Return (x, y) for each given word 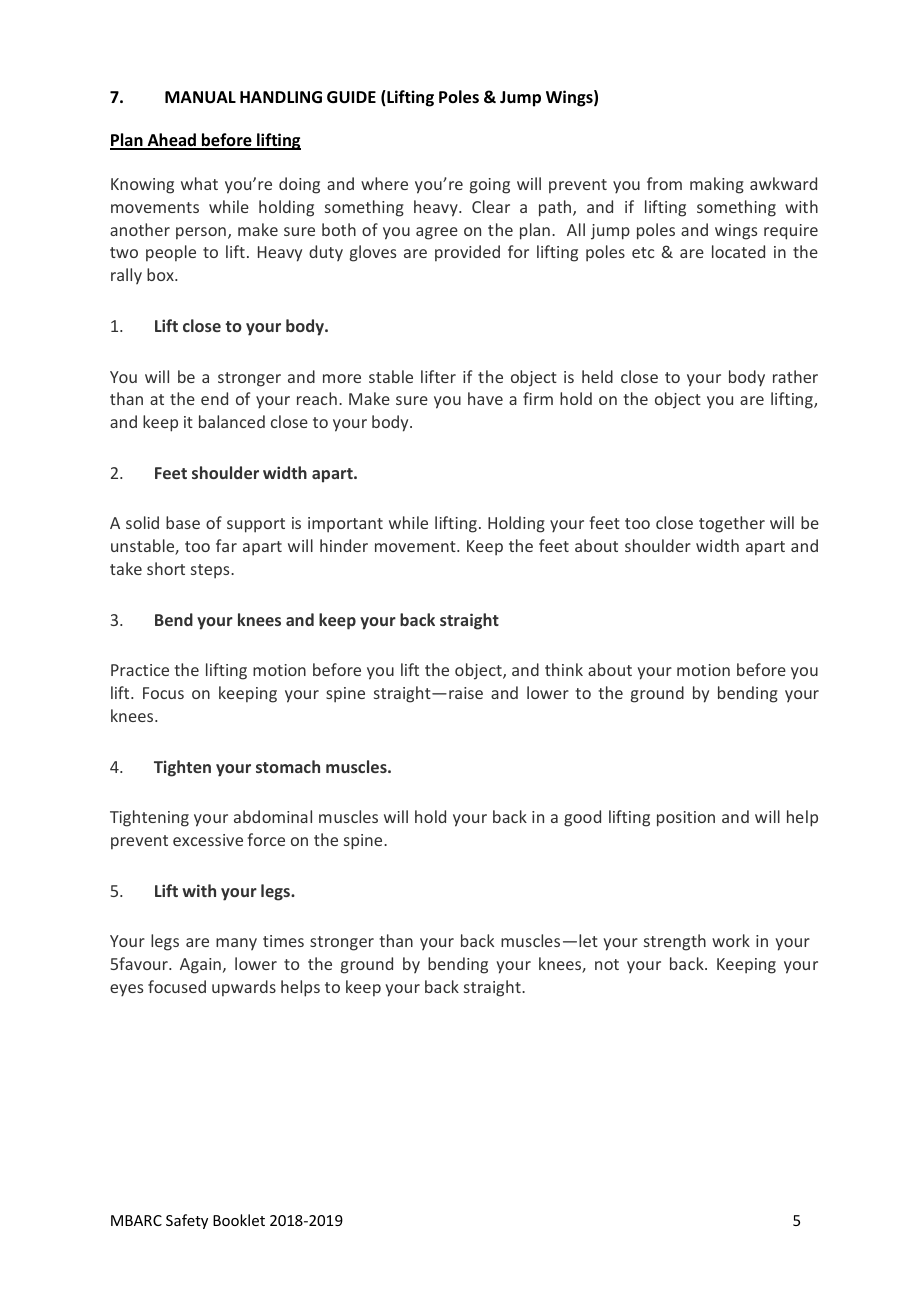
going (490, 186)
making (717, 185)
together (732, 524)
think (564, 669)
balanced (232, 421)
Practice (140, 670)
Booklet (239, 1220)
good (582, 818)
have (485, 398)
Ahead (171, 141)
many (236, 944)
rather (795, 376)
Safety (187, 1221)
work (731, 940)
